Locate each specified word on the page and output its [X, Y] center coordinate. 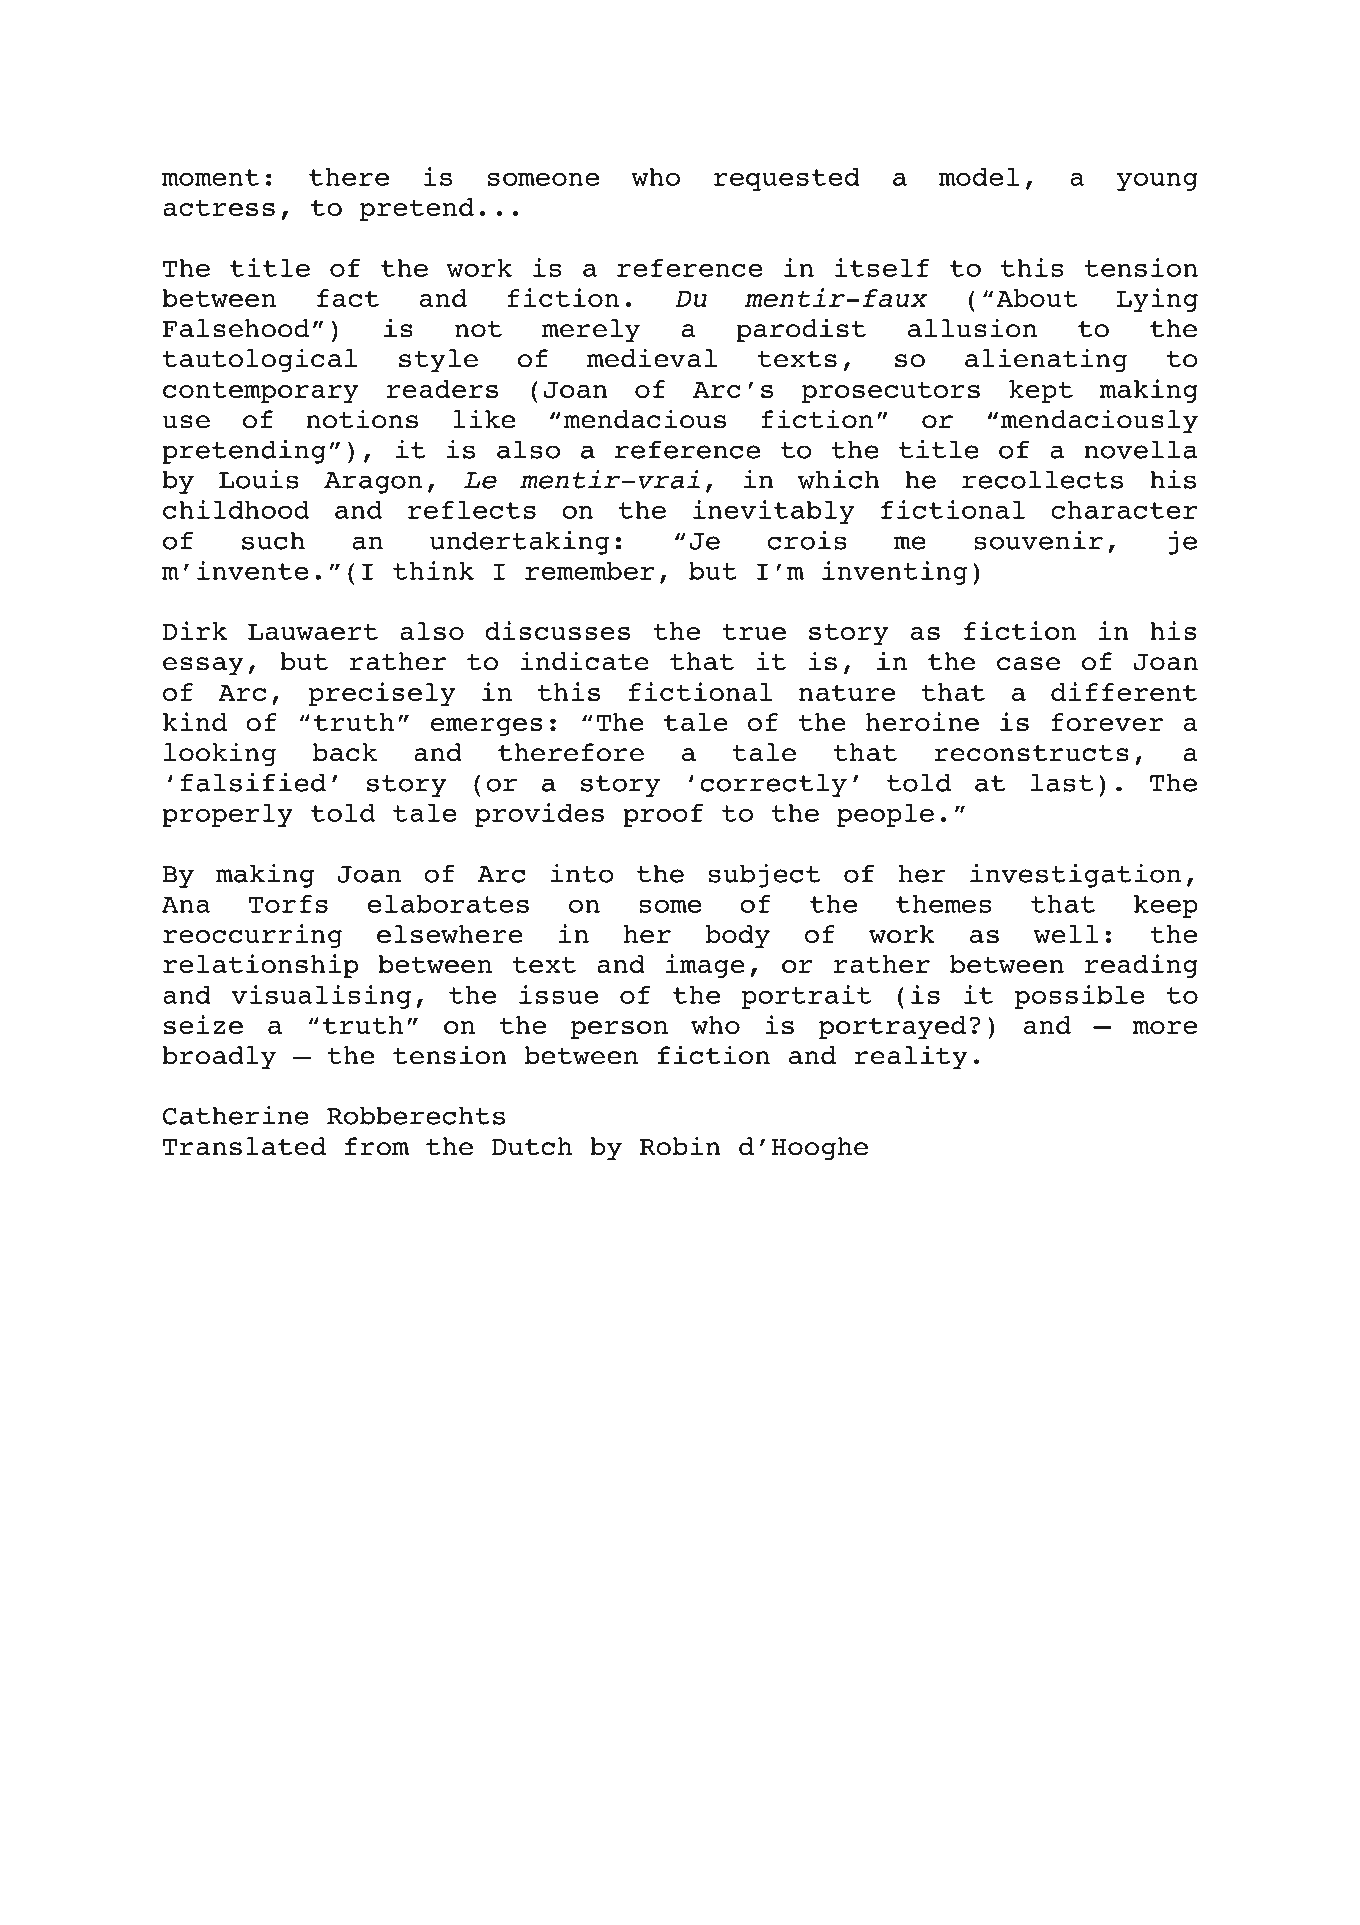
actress [219, 207]
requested [786, 179]
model [979, 177]
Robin [680, 1146]
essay [203, 666]
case [1028, 664]
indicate [585, 661]
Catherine [236, 1115]
